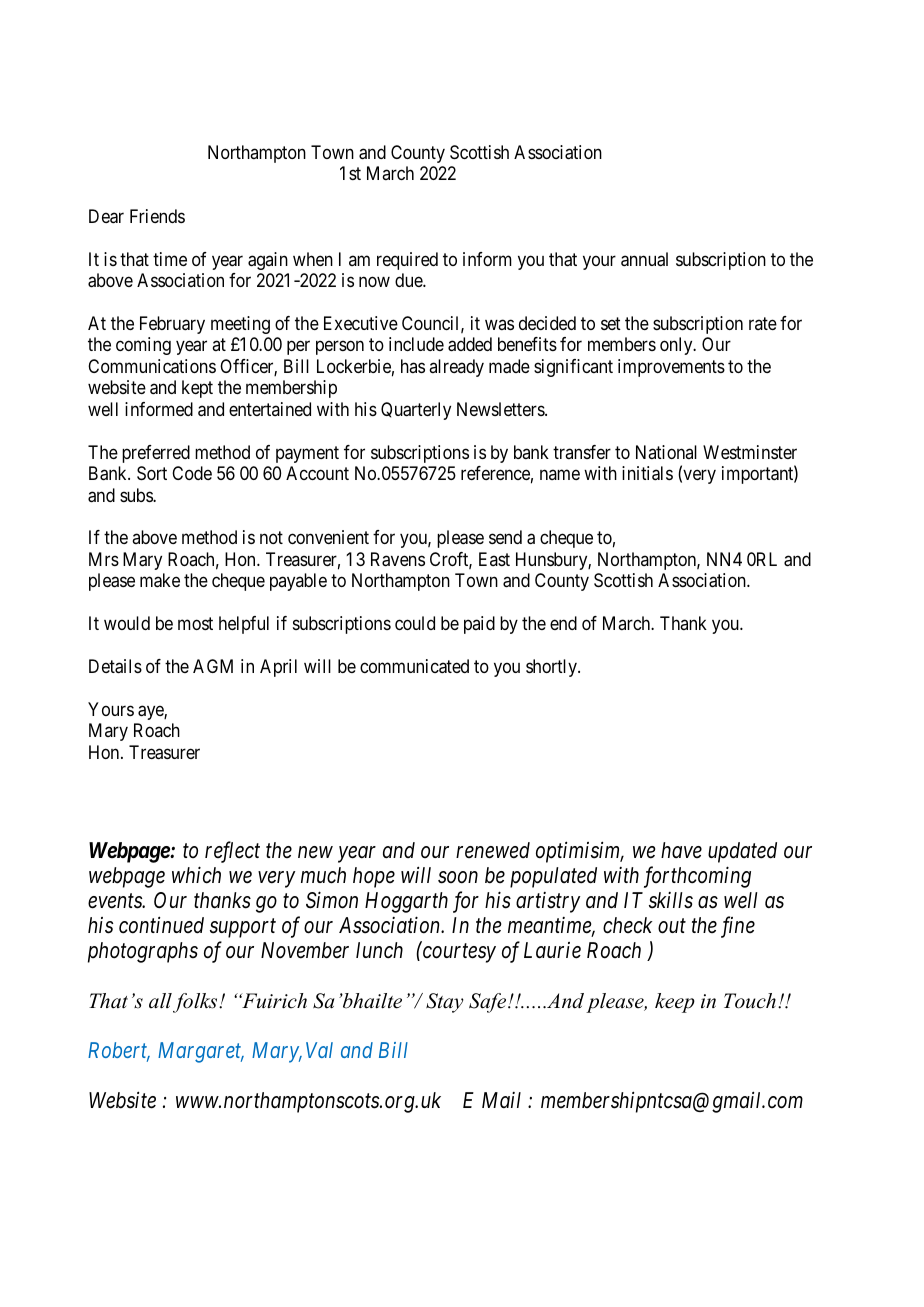 The height and width of the document is (1307, 924). What do you see at coordinates (157, 216) in the document?
I see `Friends` at bounding box center [157, 216].
